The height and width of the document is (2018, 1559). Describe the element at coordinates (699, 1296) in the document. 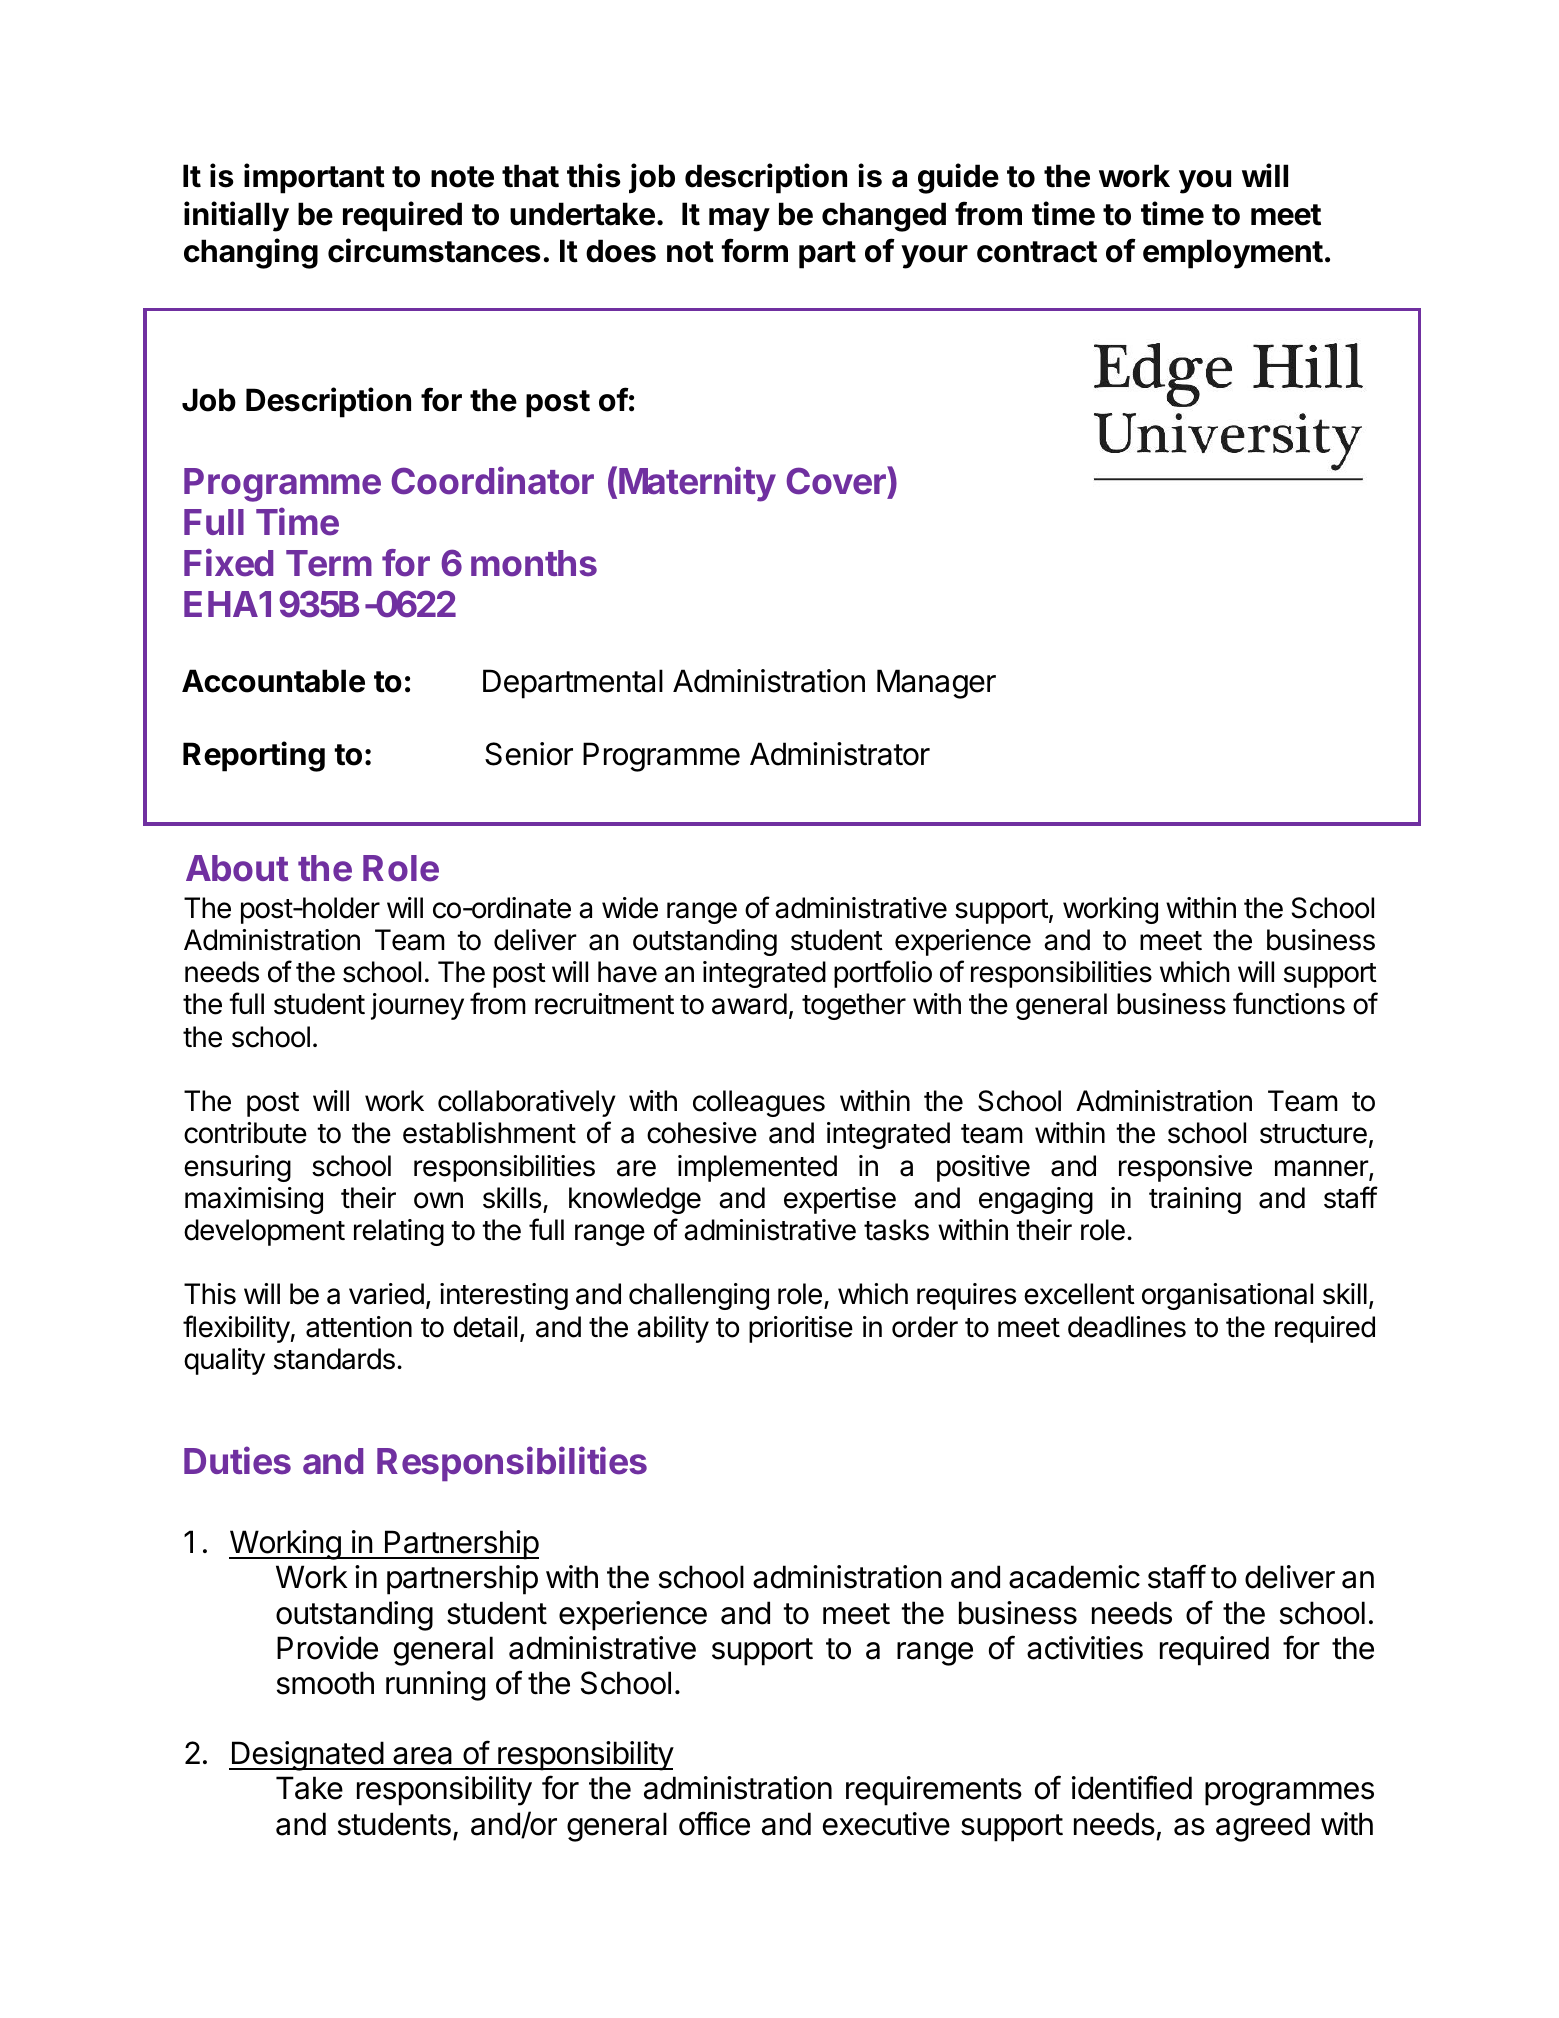

I see `challenging` at that location.
